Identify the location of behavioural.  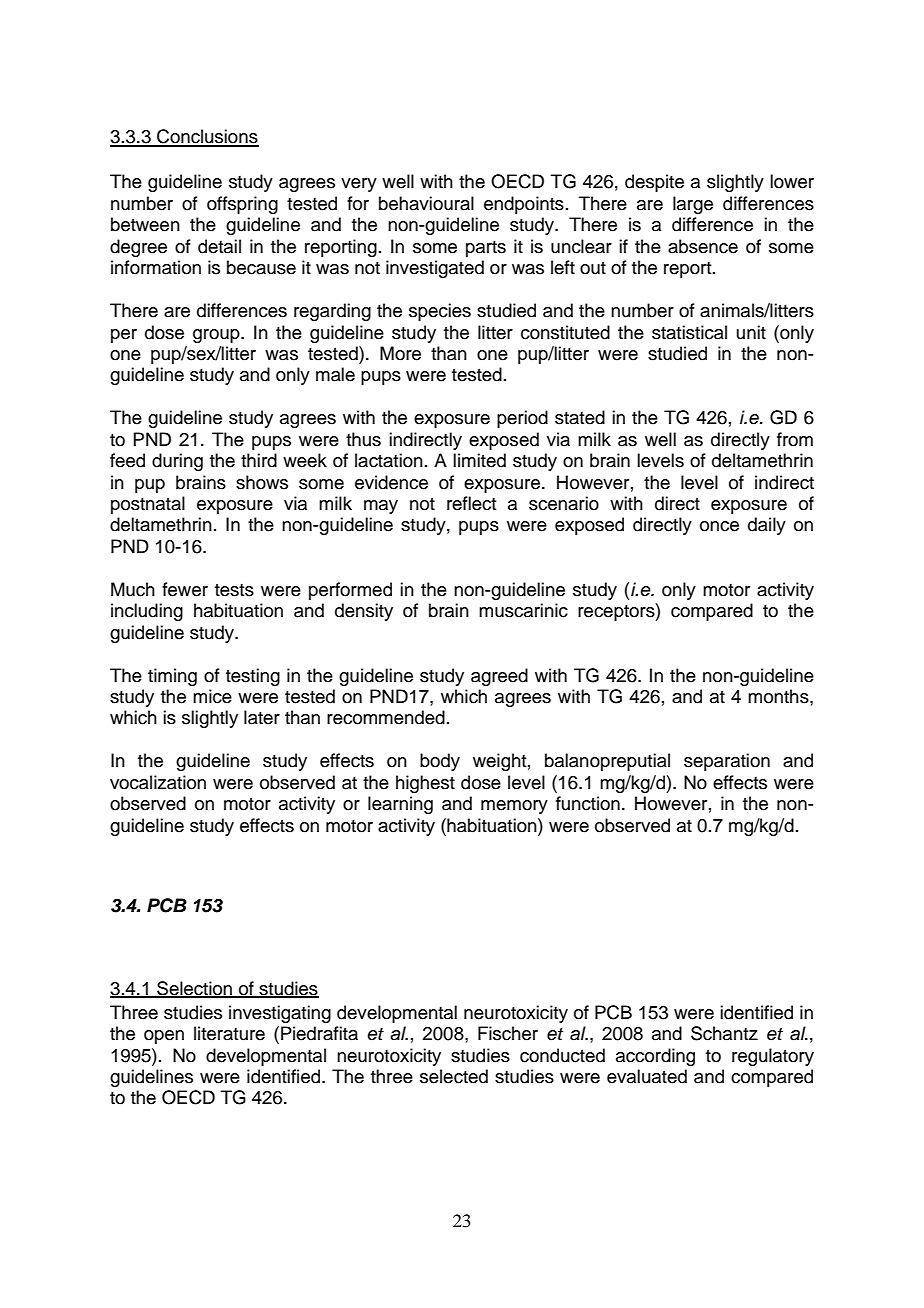
(426, 203).
